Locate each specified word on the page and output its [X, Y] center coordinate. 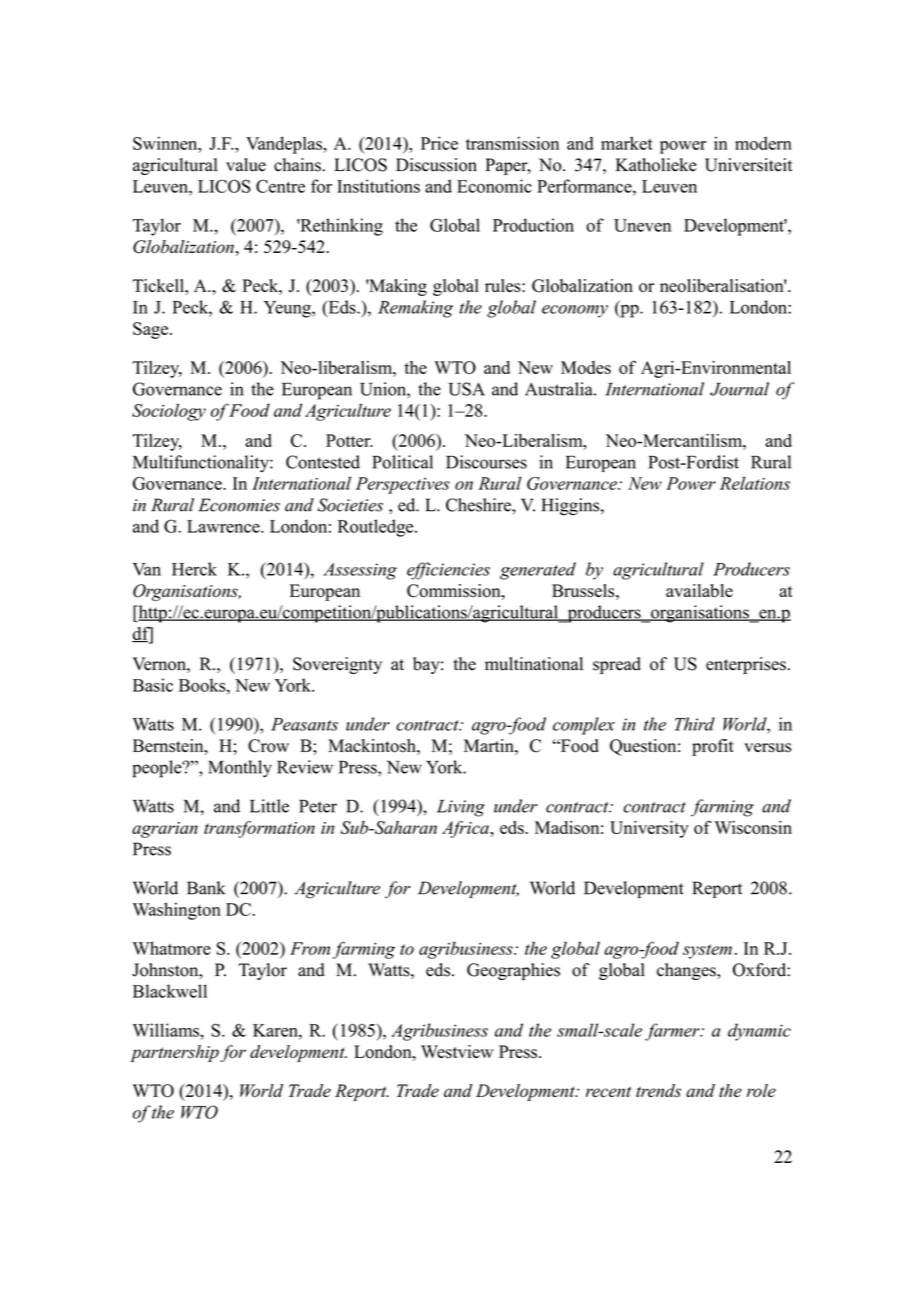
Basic [153, 685]
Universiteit [749, 165]
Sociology [169, 412]
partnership [174, 1053]
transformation [259, 829]
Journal [739, 389]
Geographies [513, 971]
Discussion [436, 165]
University [649, 829]
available [699, 591]
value [246, 165]
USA [467, 389]
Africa [466, 829]
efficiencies [448, 571]
